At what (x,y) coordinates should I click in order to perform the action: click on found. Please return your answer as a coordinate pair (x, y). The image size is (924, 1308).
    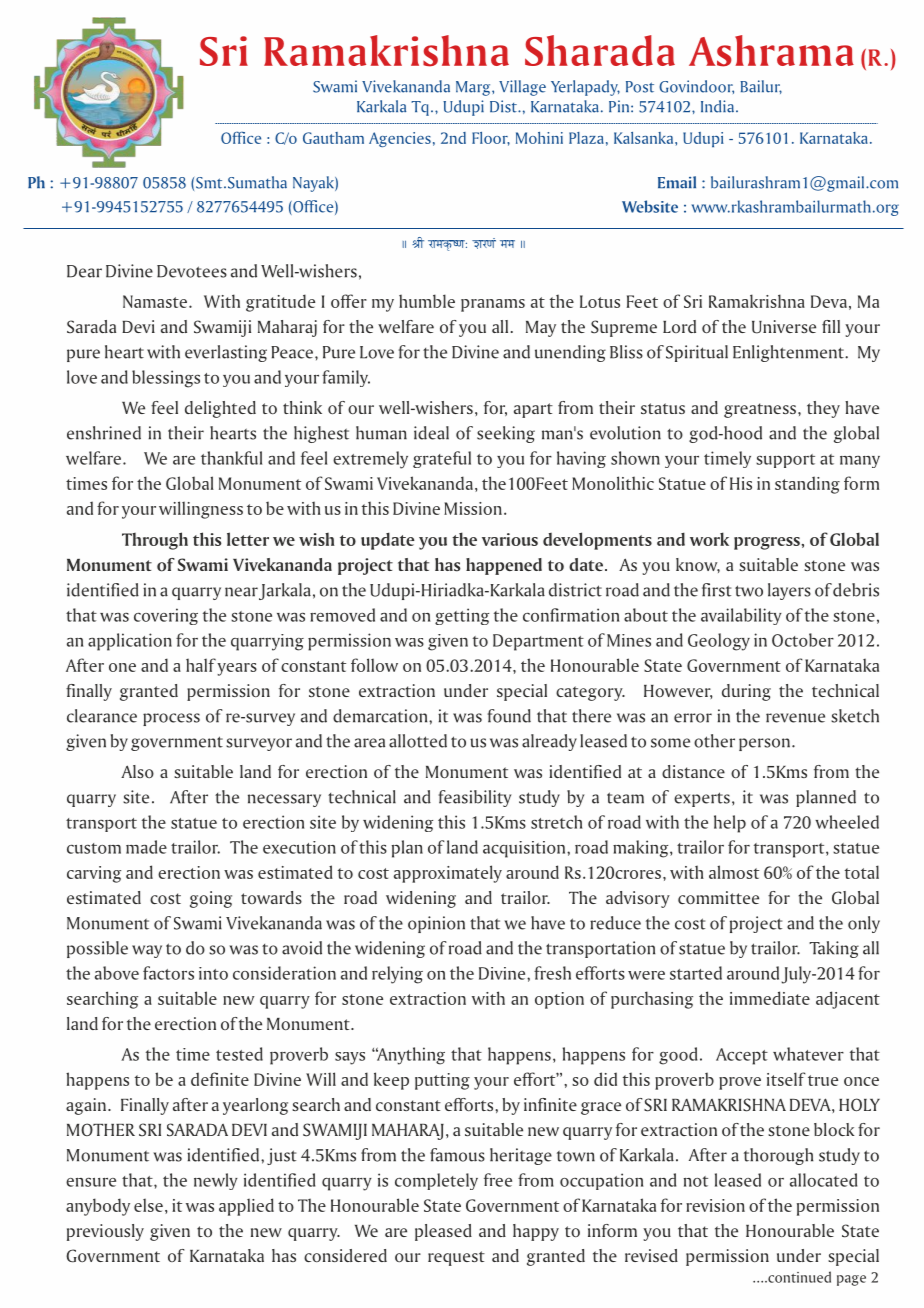
    Looking at the image, I should click on (509, 716).
